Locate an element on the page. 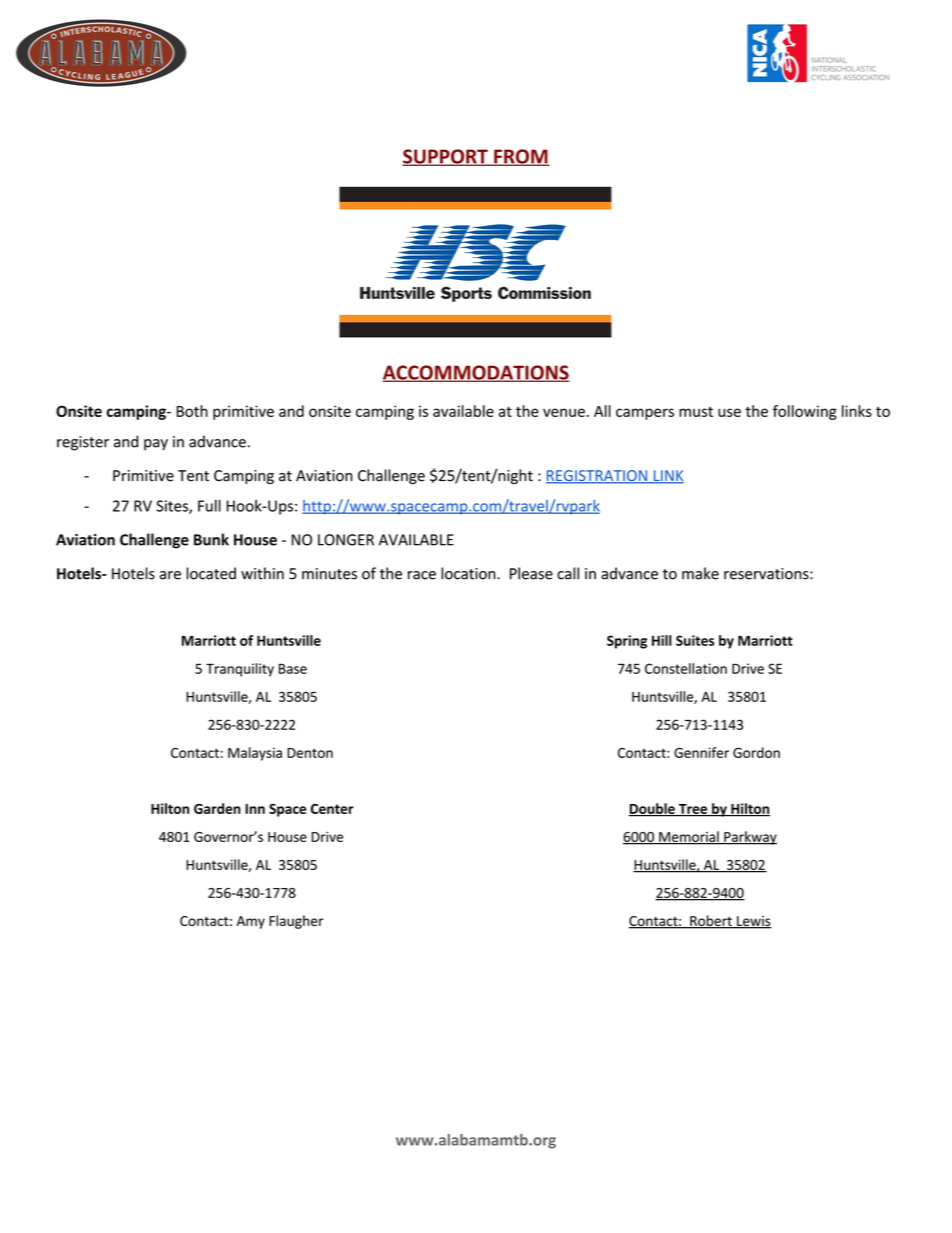 Image resolution: width=952 pixels, height=1233 pixels. pay is located at coordinates (156, 445).
